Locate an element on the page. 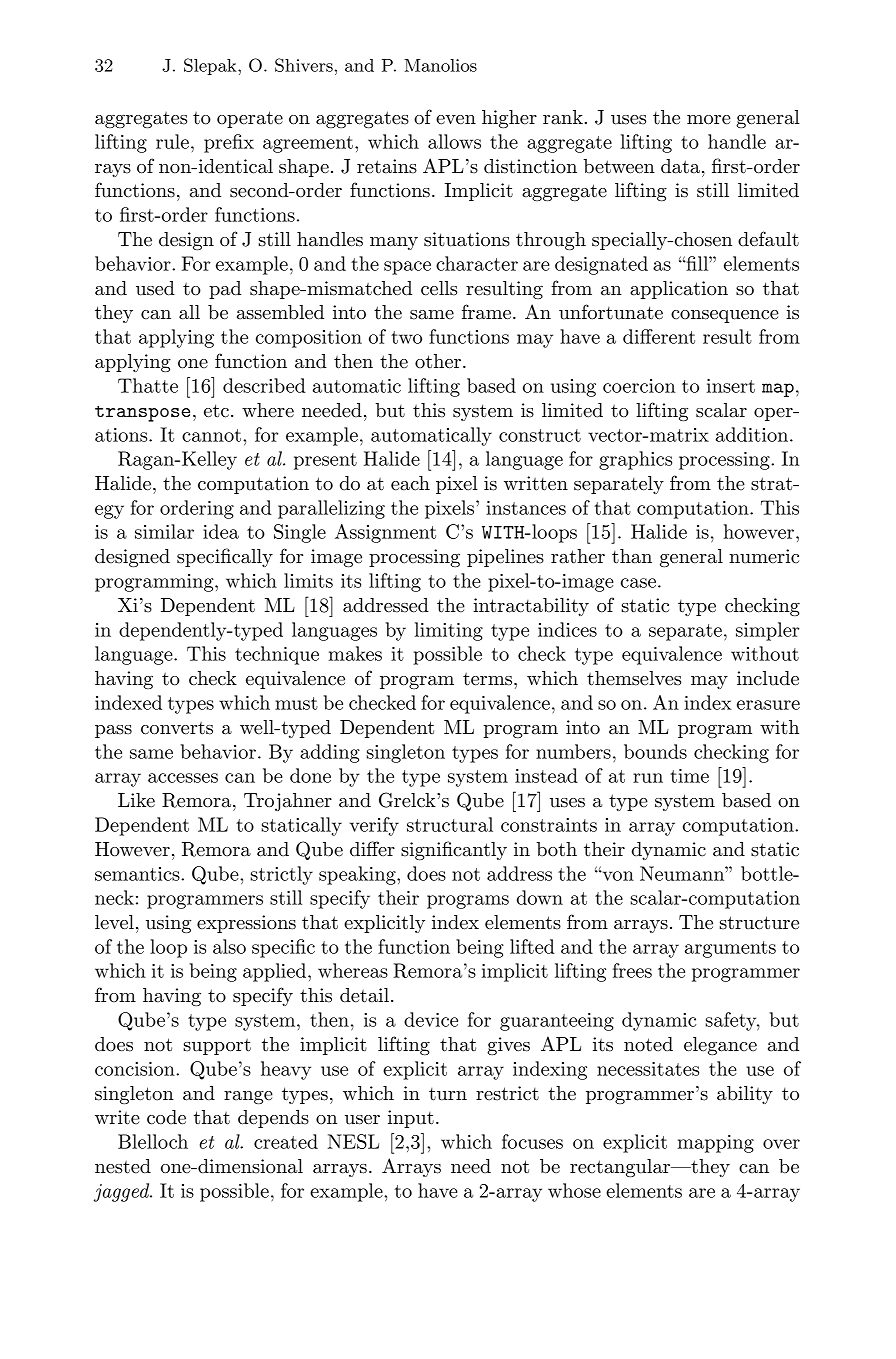 The height and width of the page is (1359, 896). code is located at coordinates (166, 1117).
